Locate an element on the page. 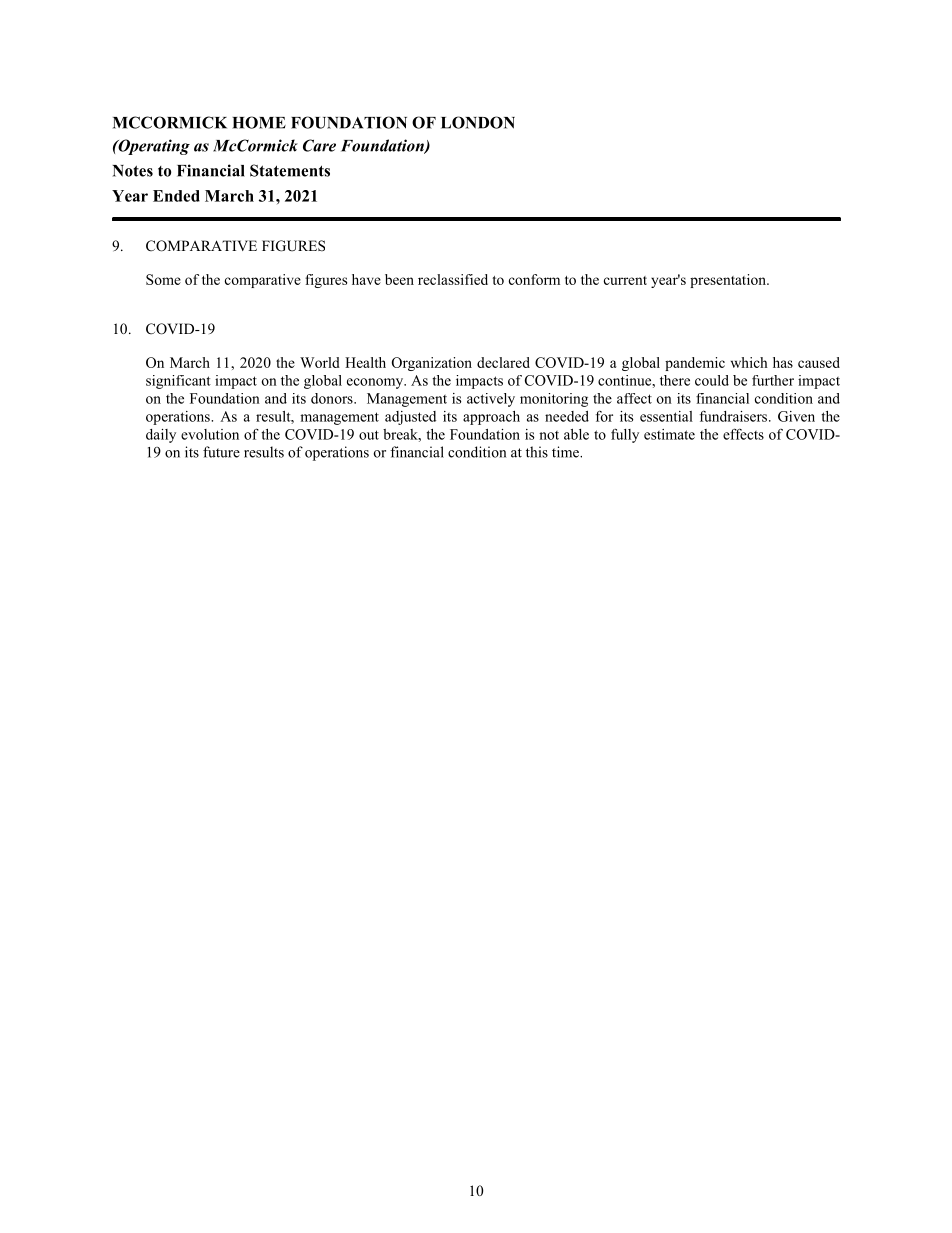 The width and height of the image is (952, 1233). Ended is located at coordinates (176, 196).
